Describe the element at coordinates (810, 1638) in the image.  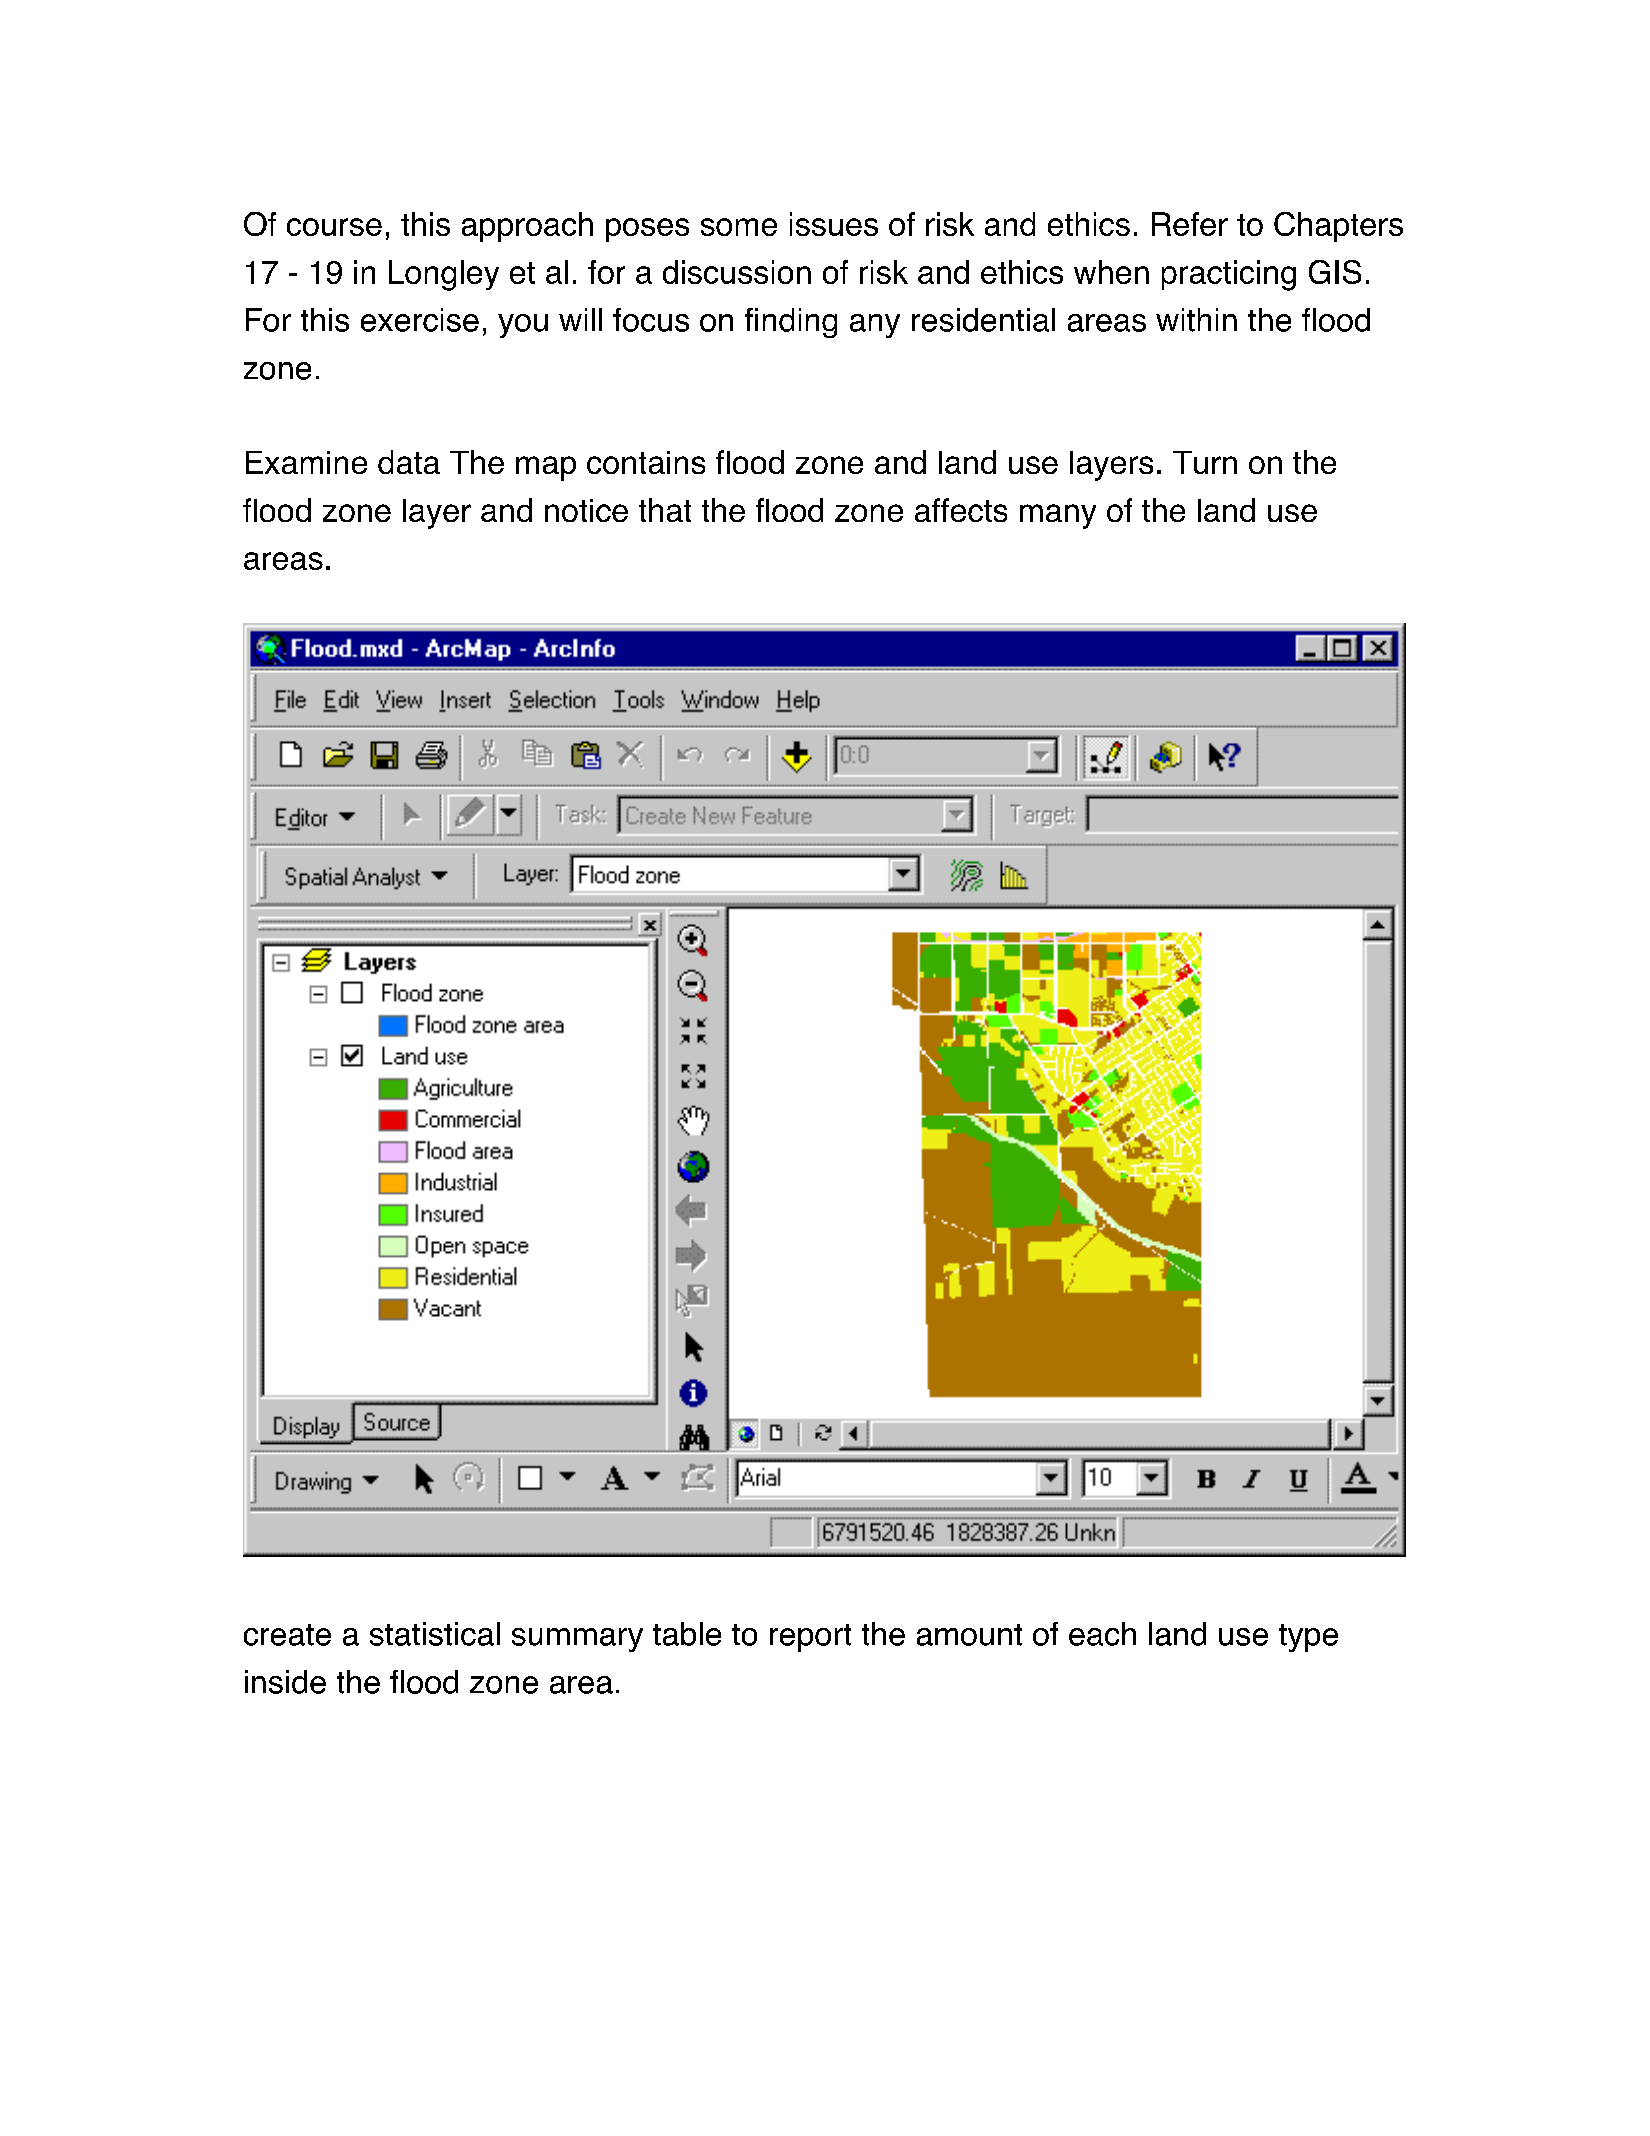
I see `report` at that location.
